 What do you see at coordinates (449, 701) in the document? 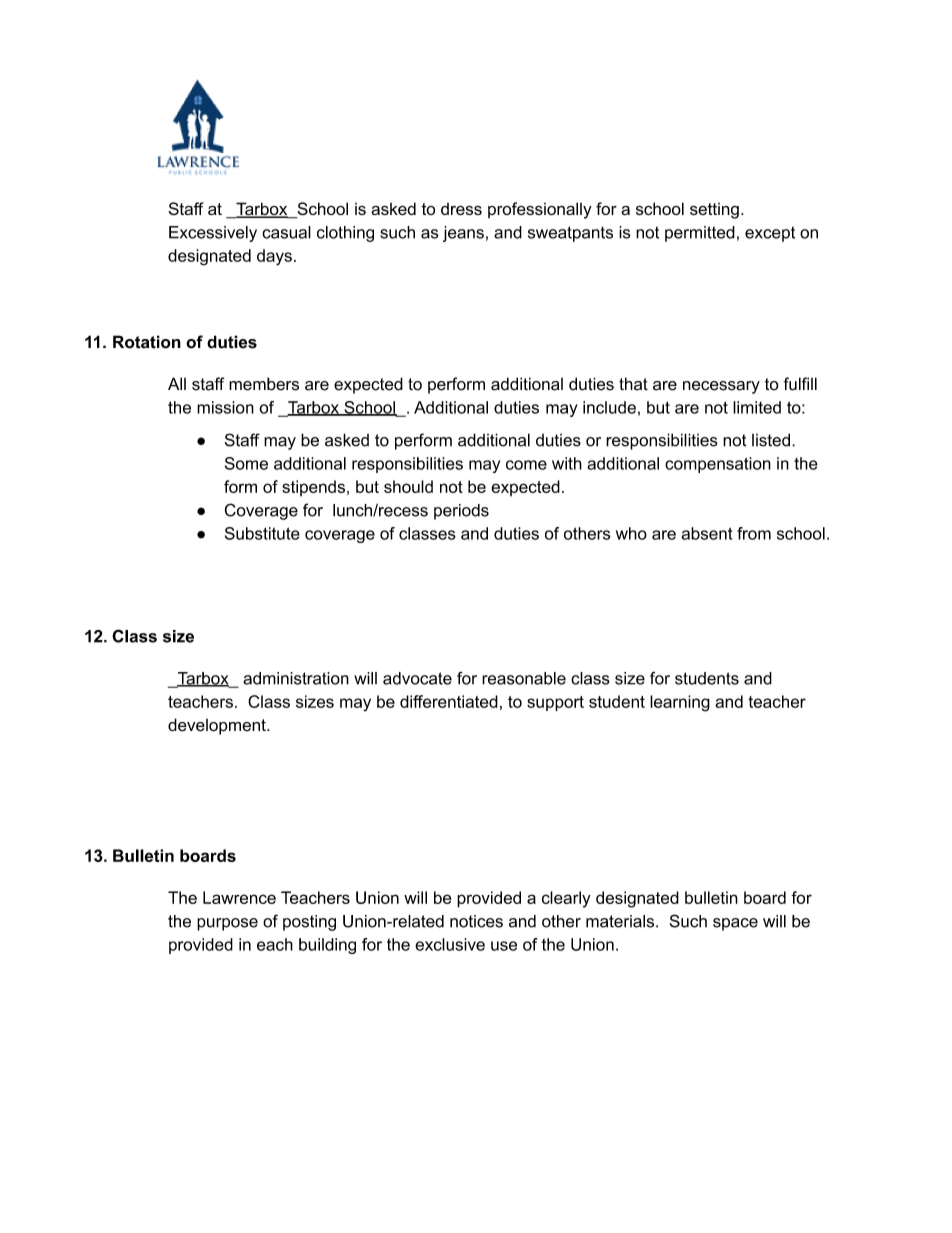
I see `differentiated` at bounding box center [449, 701].
